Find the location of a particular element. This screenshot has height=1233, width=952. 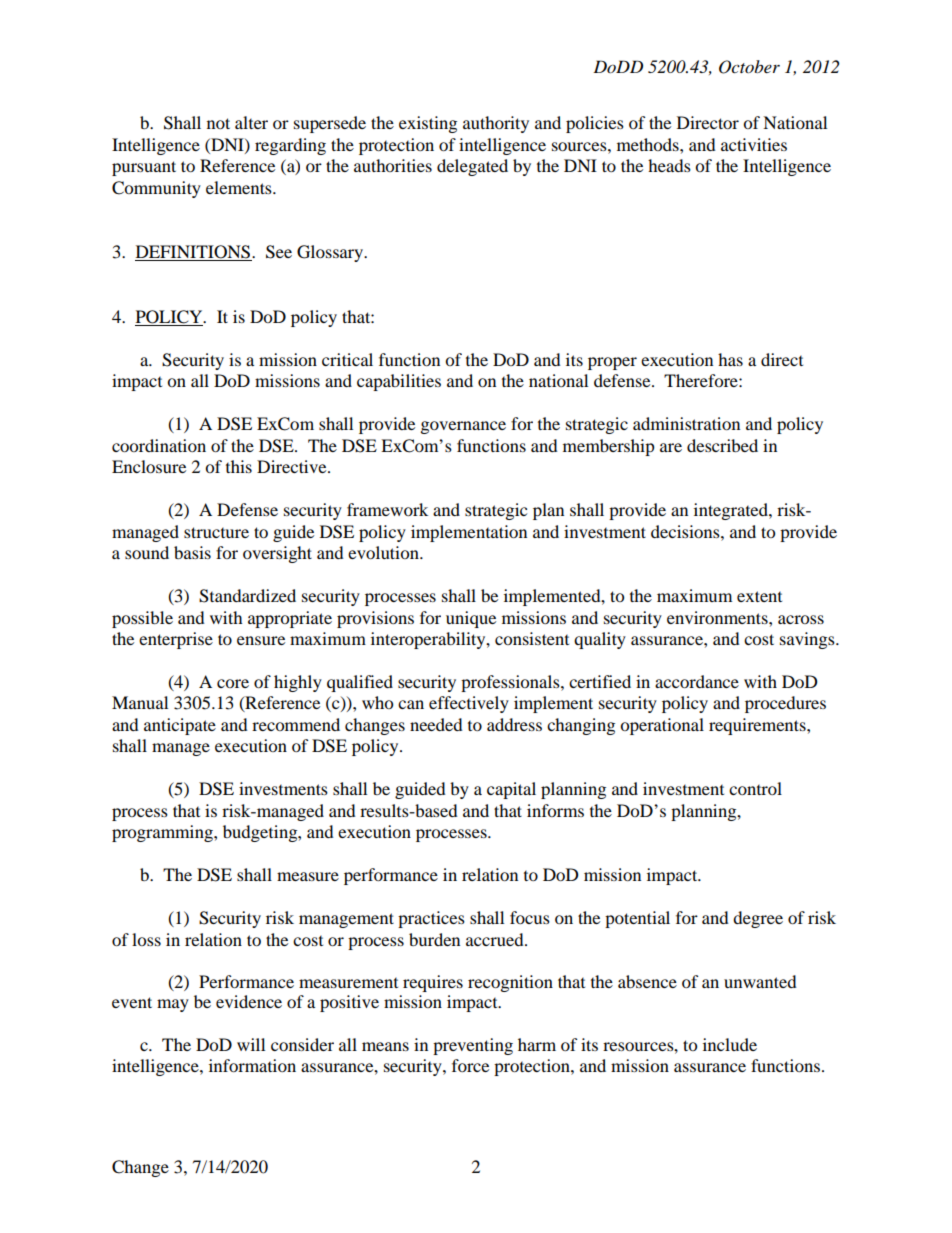

authority is located at coordinates (496, 124).
